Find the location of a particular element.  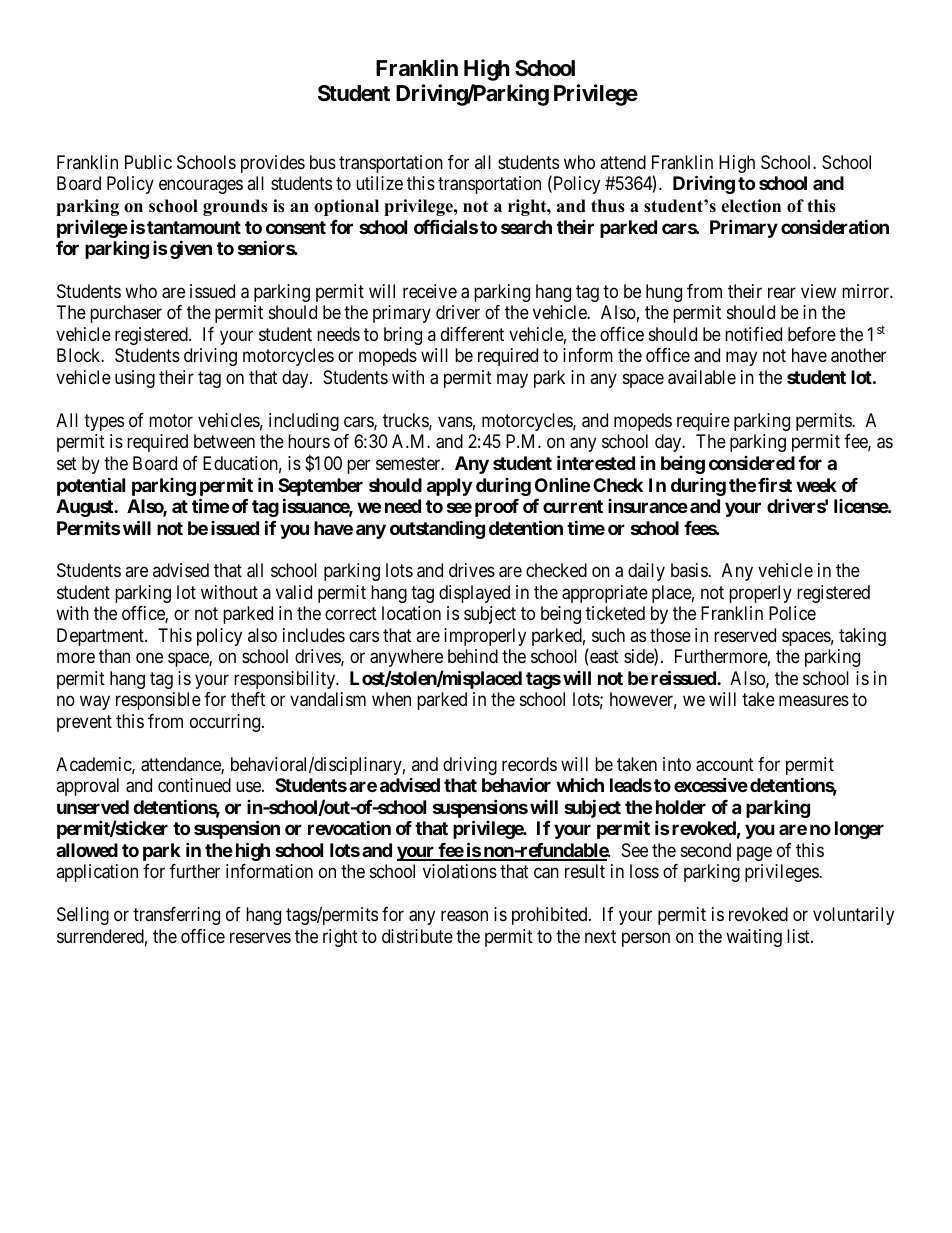

utilize is located at coordinates (379, 183).
